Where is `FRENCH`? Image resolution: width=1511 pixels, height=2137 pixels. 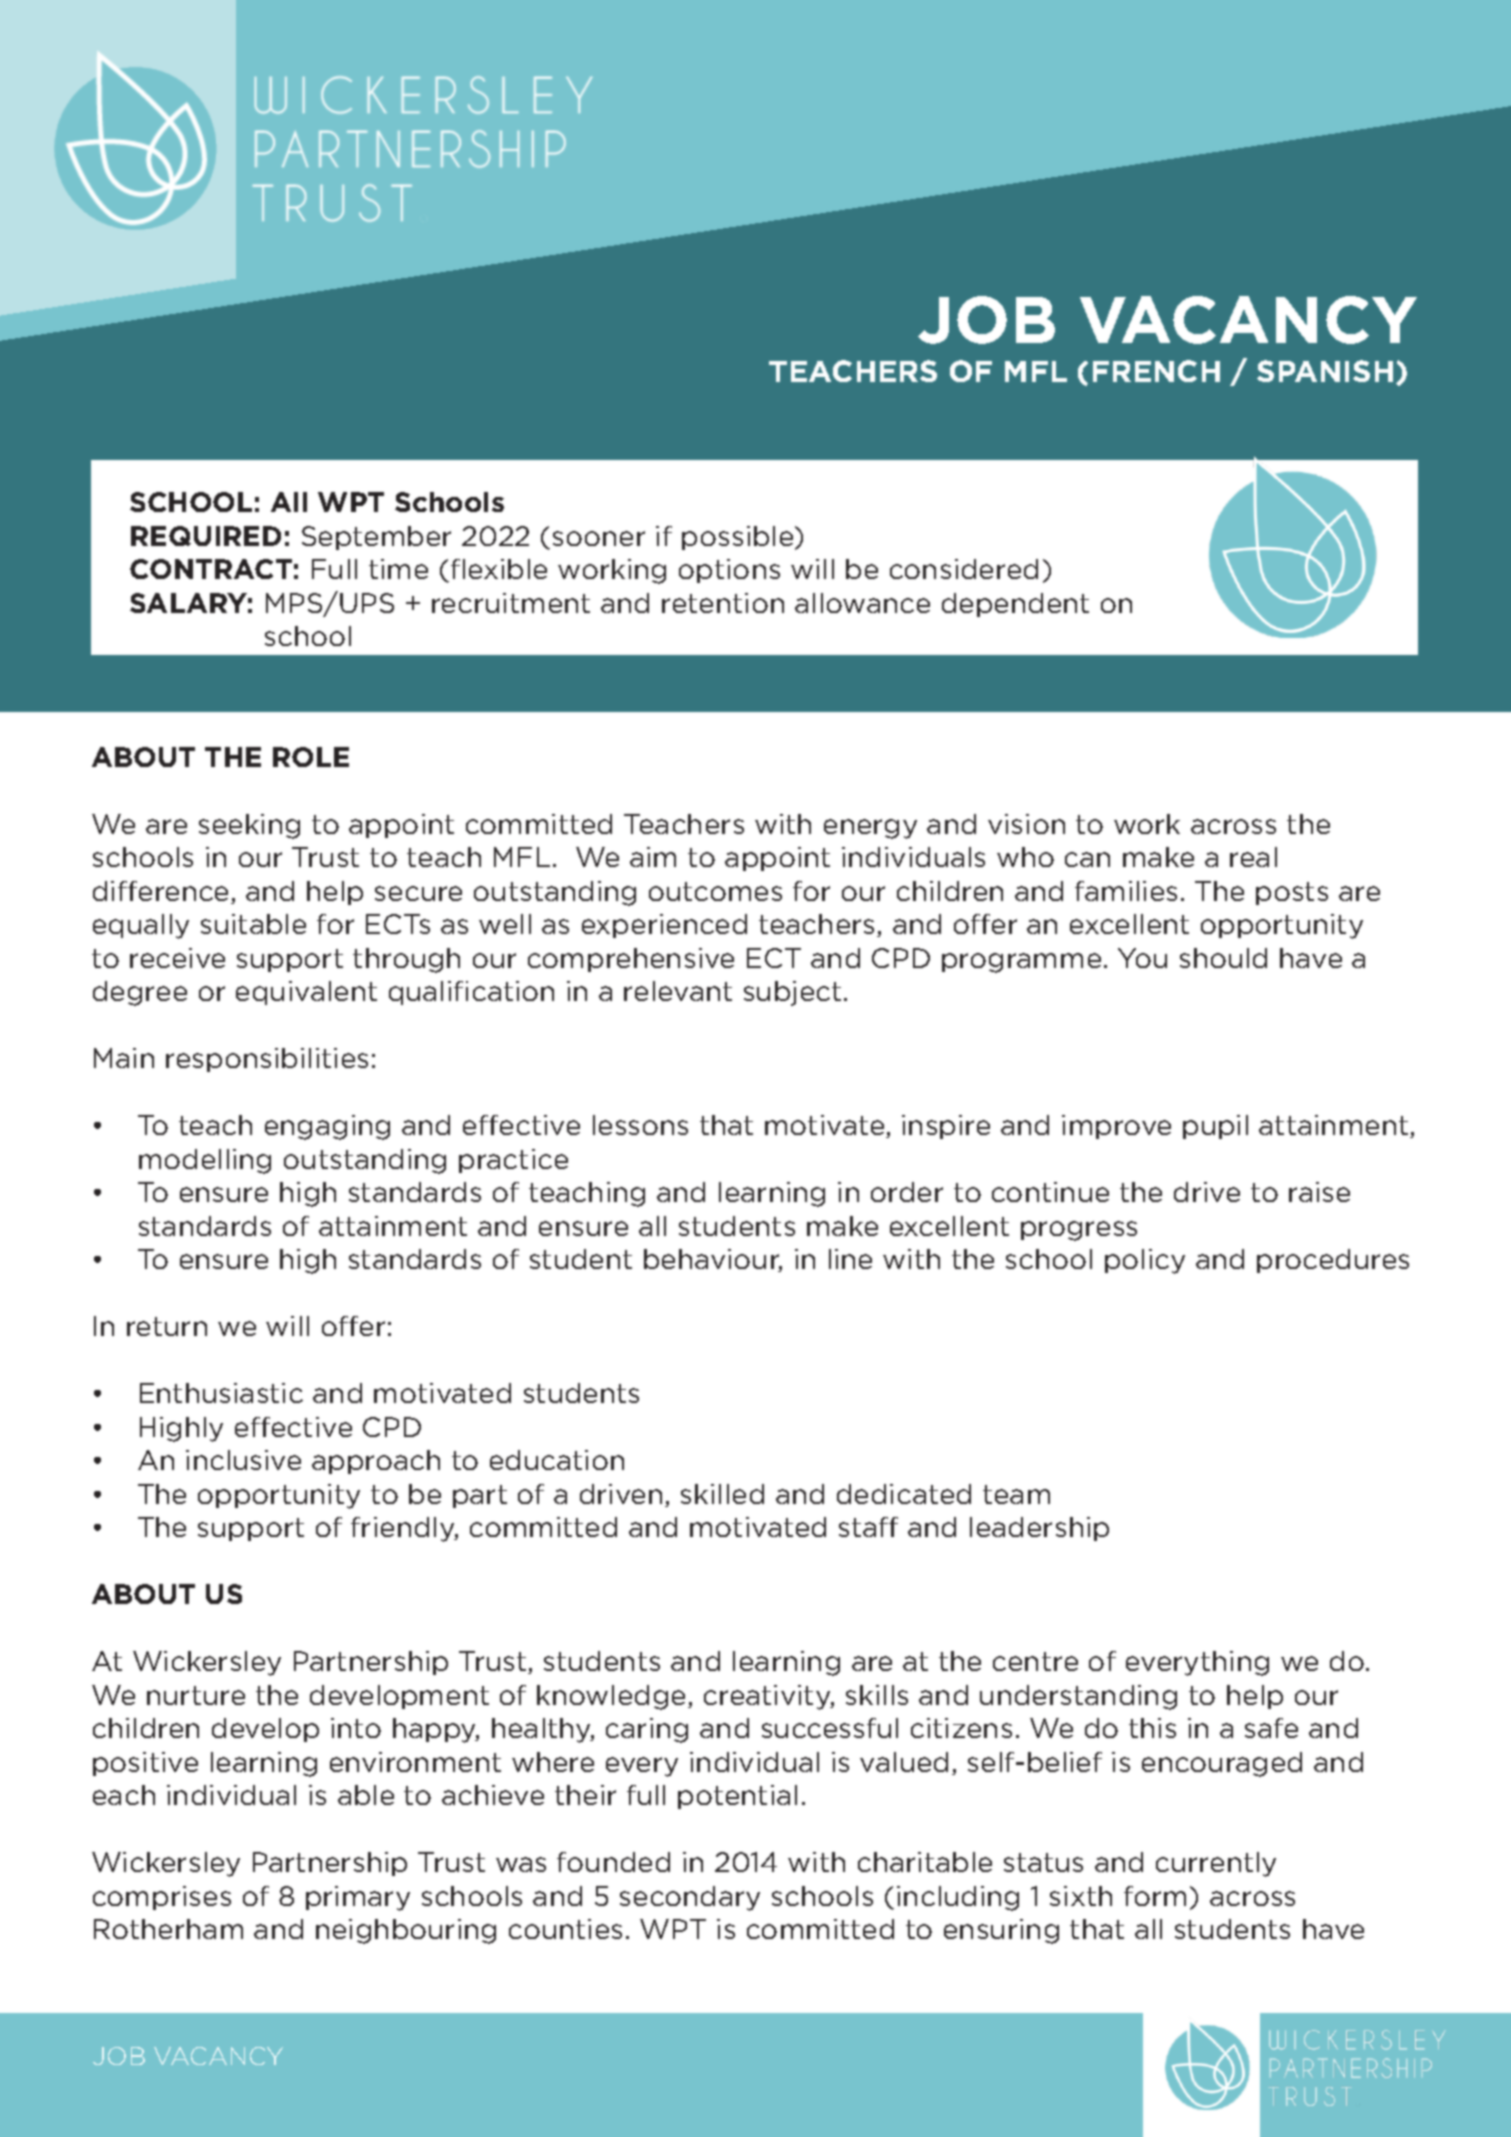
FRENCH is located at coordinates (1156, 371).
